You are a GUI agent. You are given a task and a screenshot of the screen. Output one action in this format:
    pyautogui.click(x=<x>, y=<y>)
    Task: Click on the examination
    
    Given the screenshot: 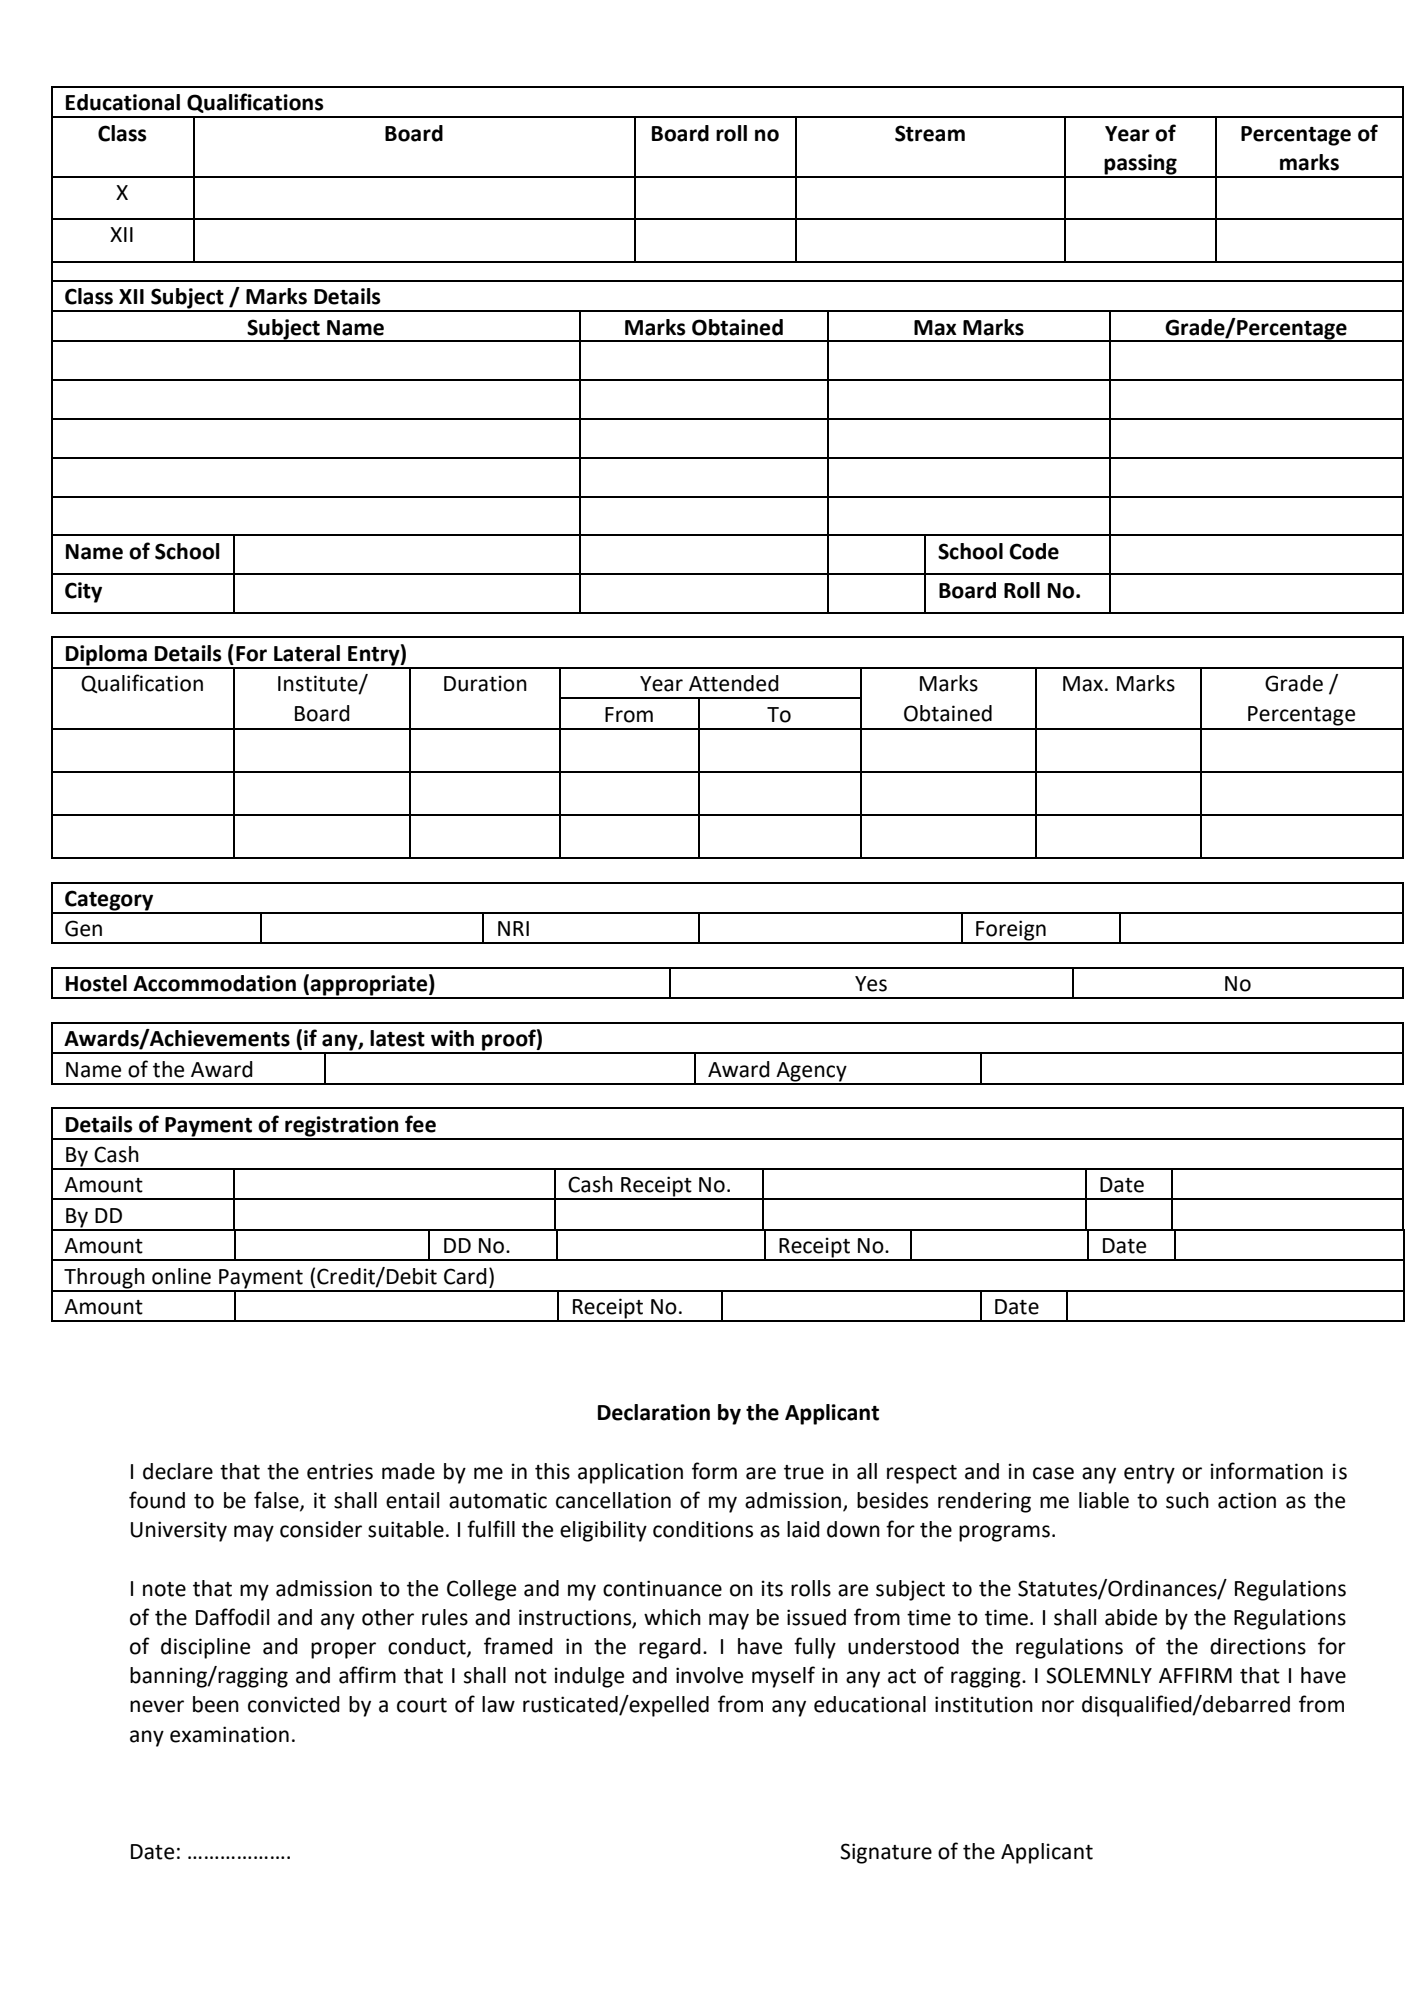 What is the action you would take?
    pyautogui.click(x=229, y=1734)
